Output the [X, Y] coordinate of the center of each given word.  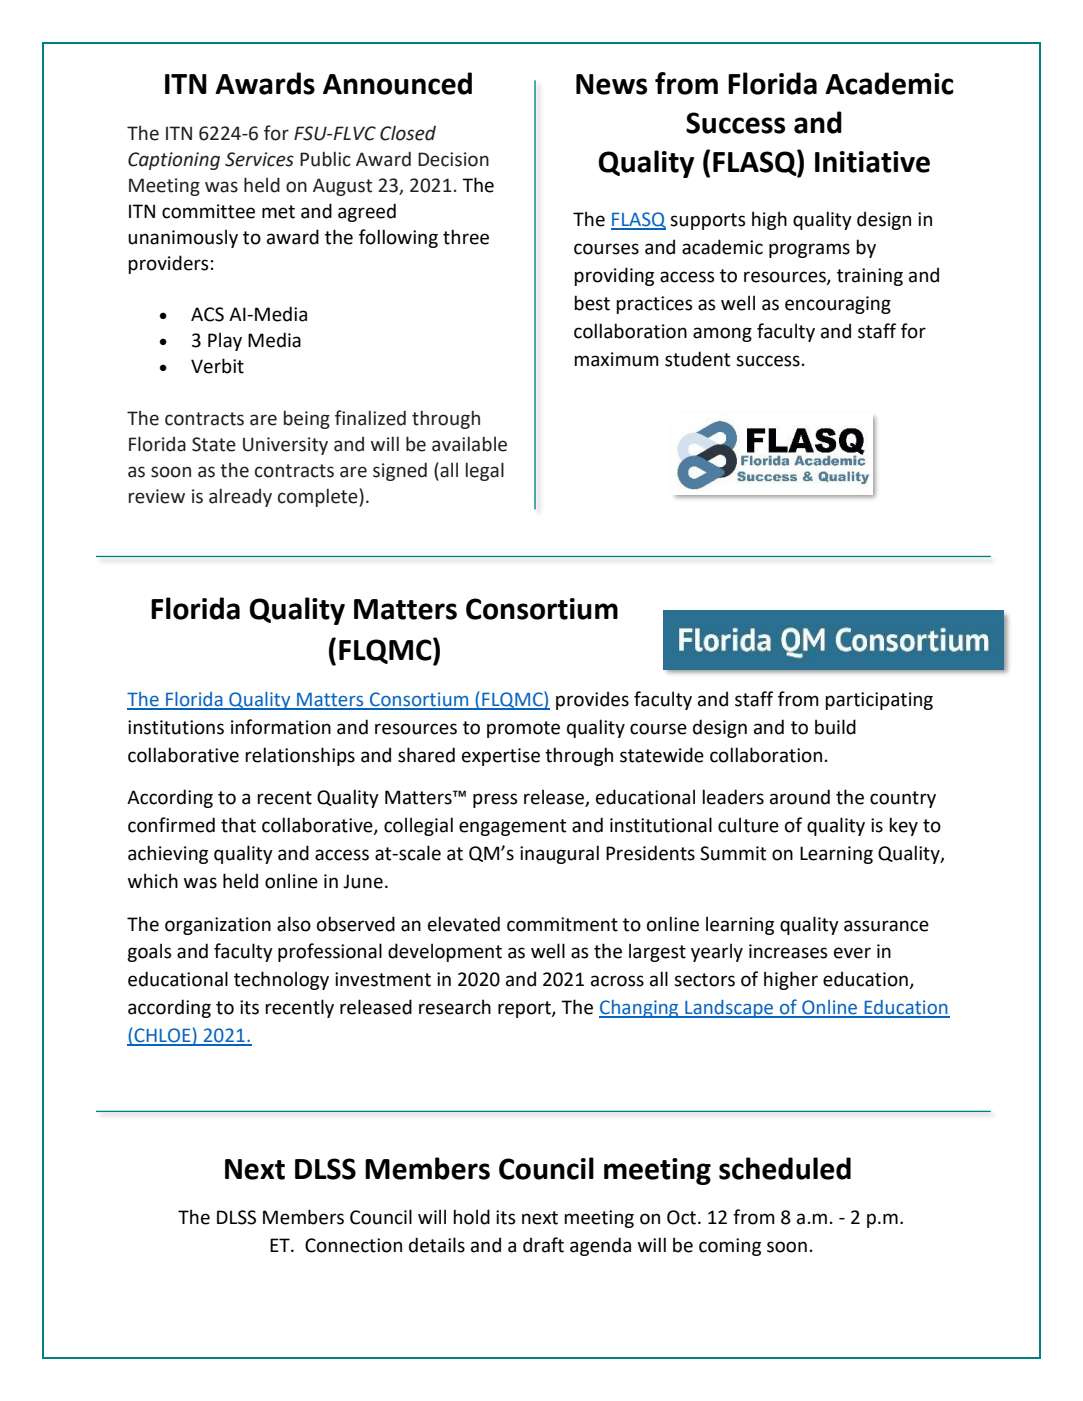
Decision [453, 159]
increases [788, 951]
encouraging [838, 305]
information [281, 727]
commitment [562, 924]
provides [592, 700]
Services [259, 159]
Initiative [872, 162]
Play [225, 341]
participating [879, 701]
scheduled [785, 1168]
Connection [353, 1245]
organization [218, 926]
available [469, 444]
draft [543, 1245]
